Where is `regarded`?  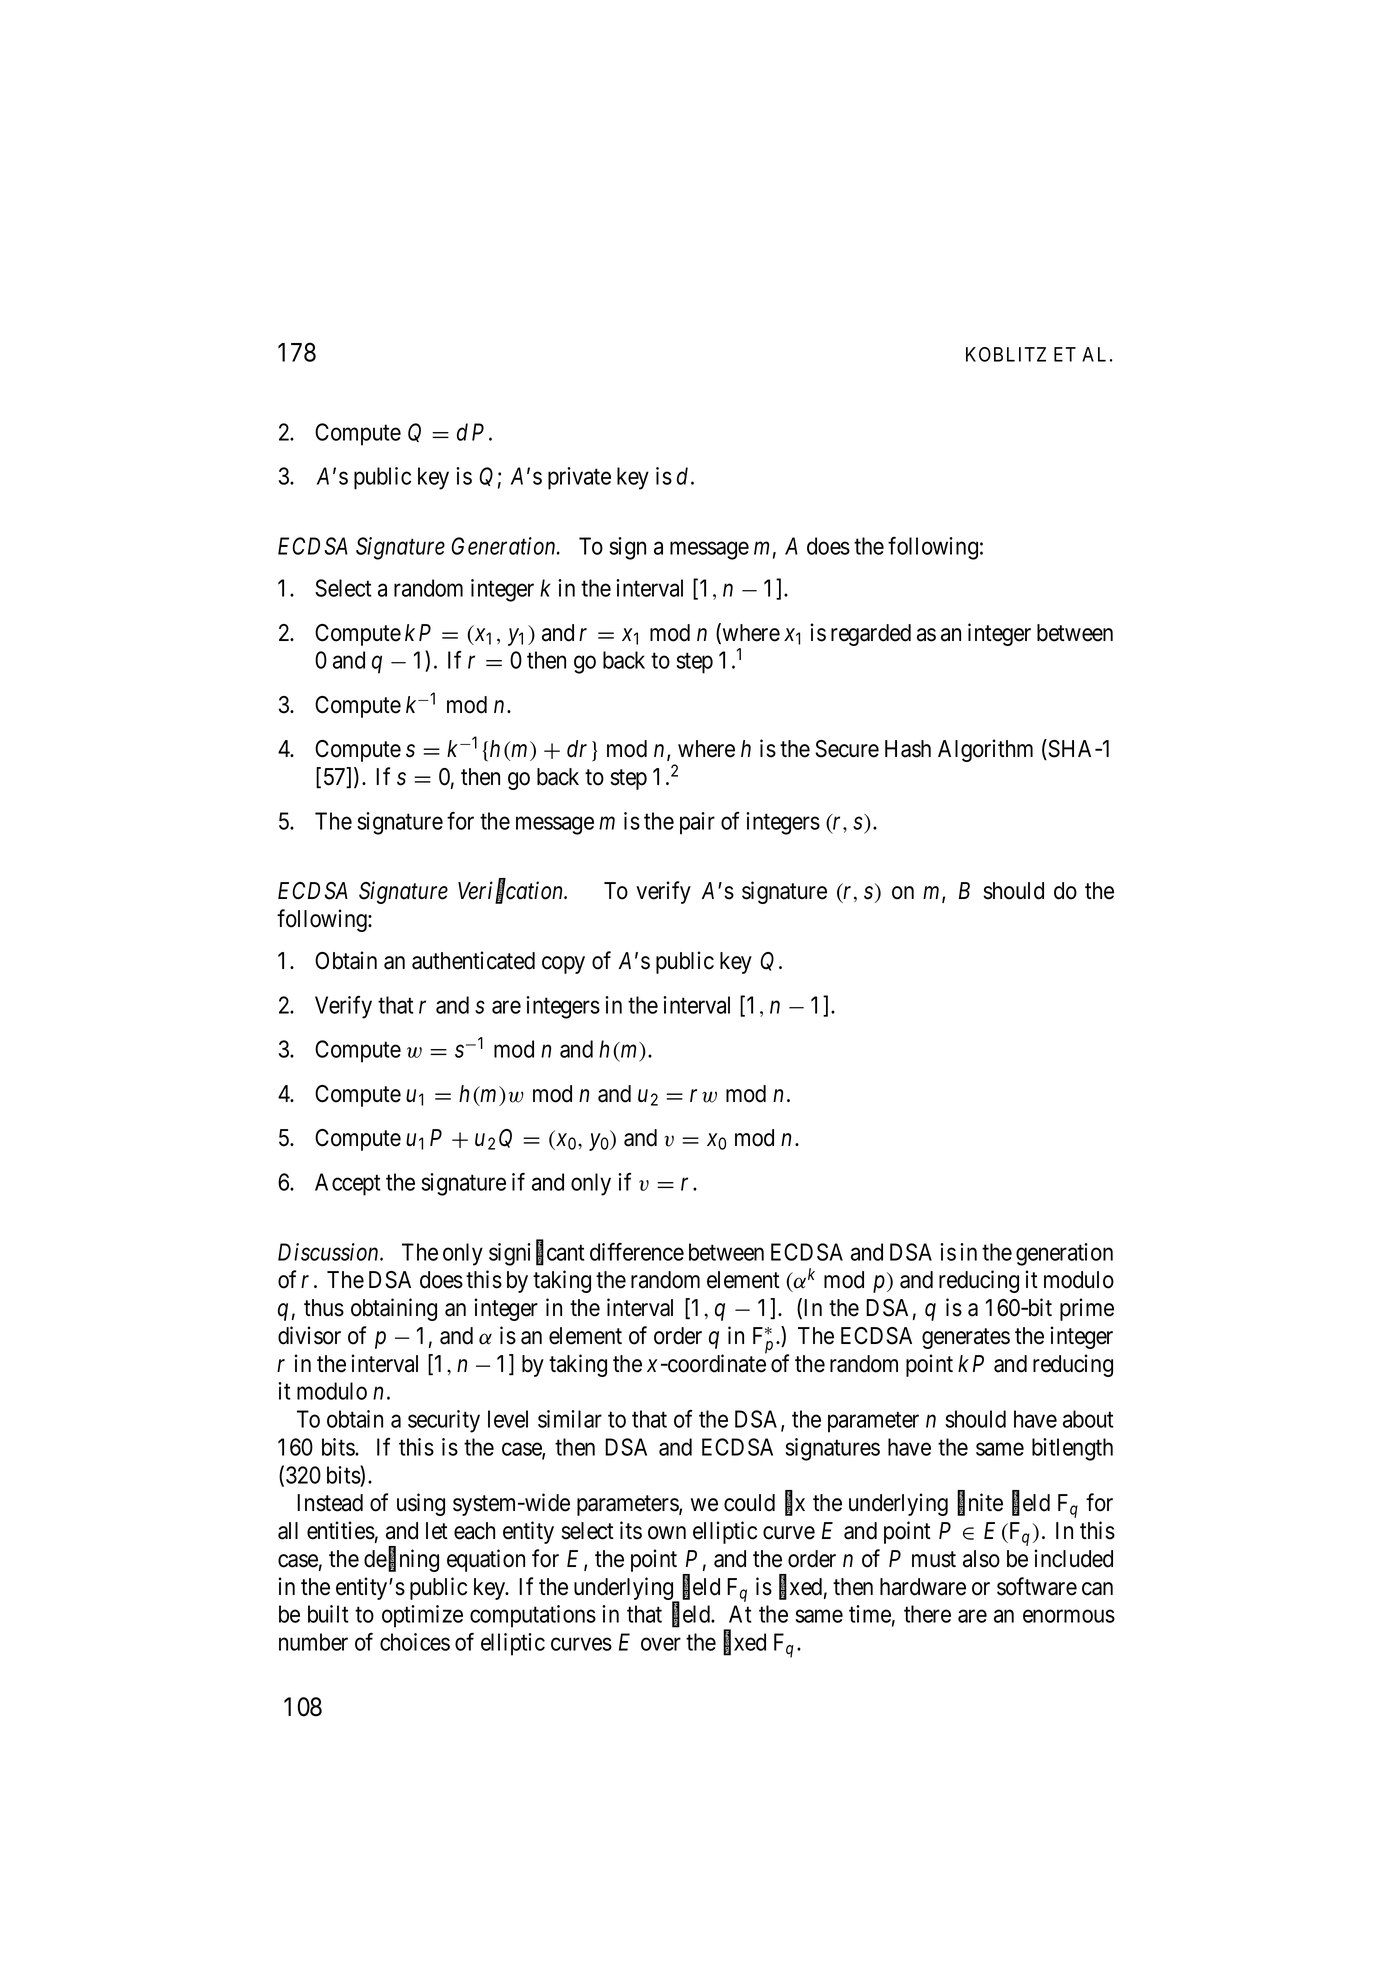 regarded is located at coordinates (871, 635).
